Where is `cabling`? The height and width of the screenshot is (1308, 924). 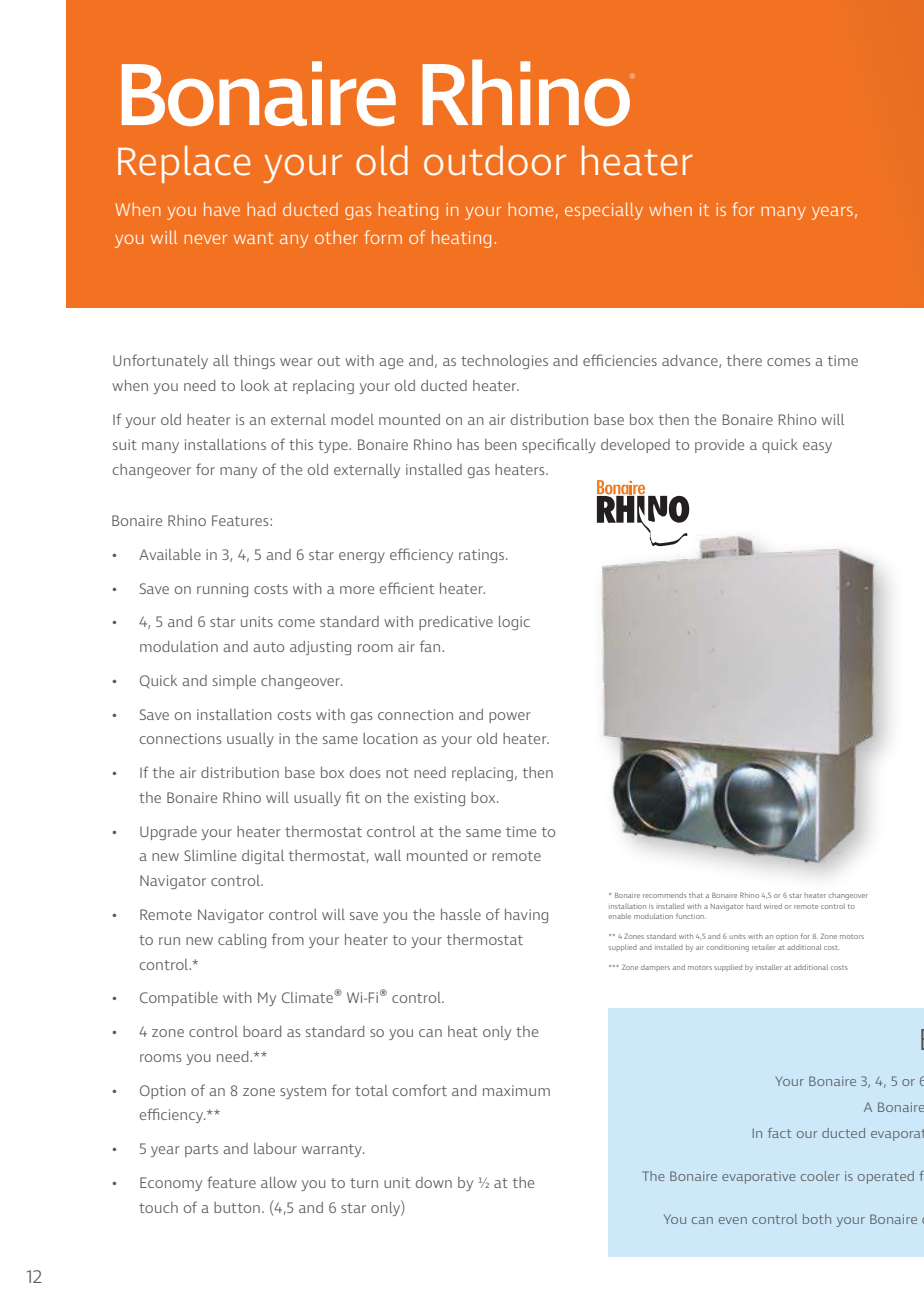 cabling is located at coordinates (242, 941).
